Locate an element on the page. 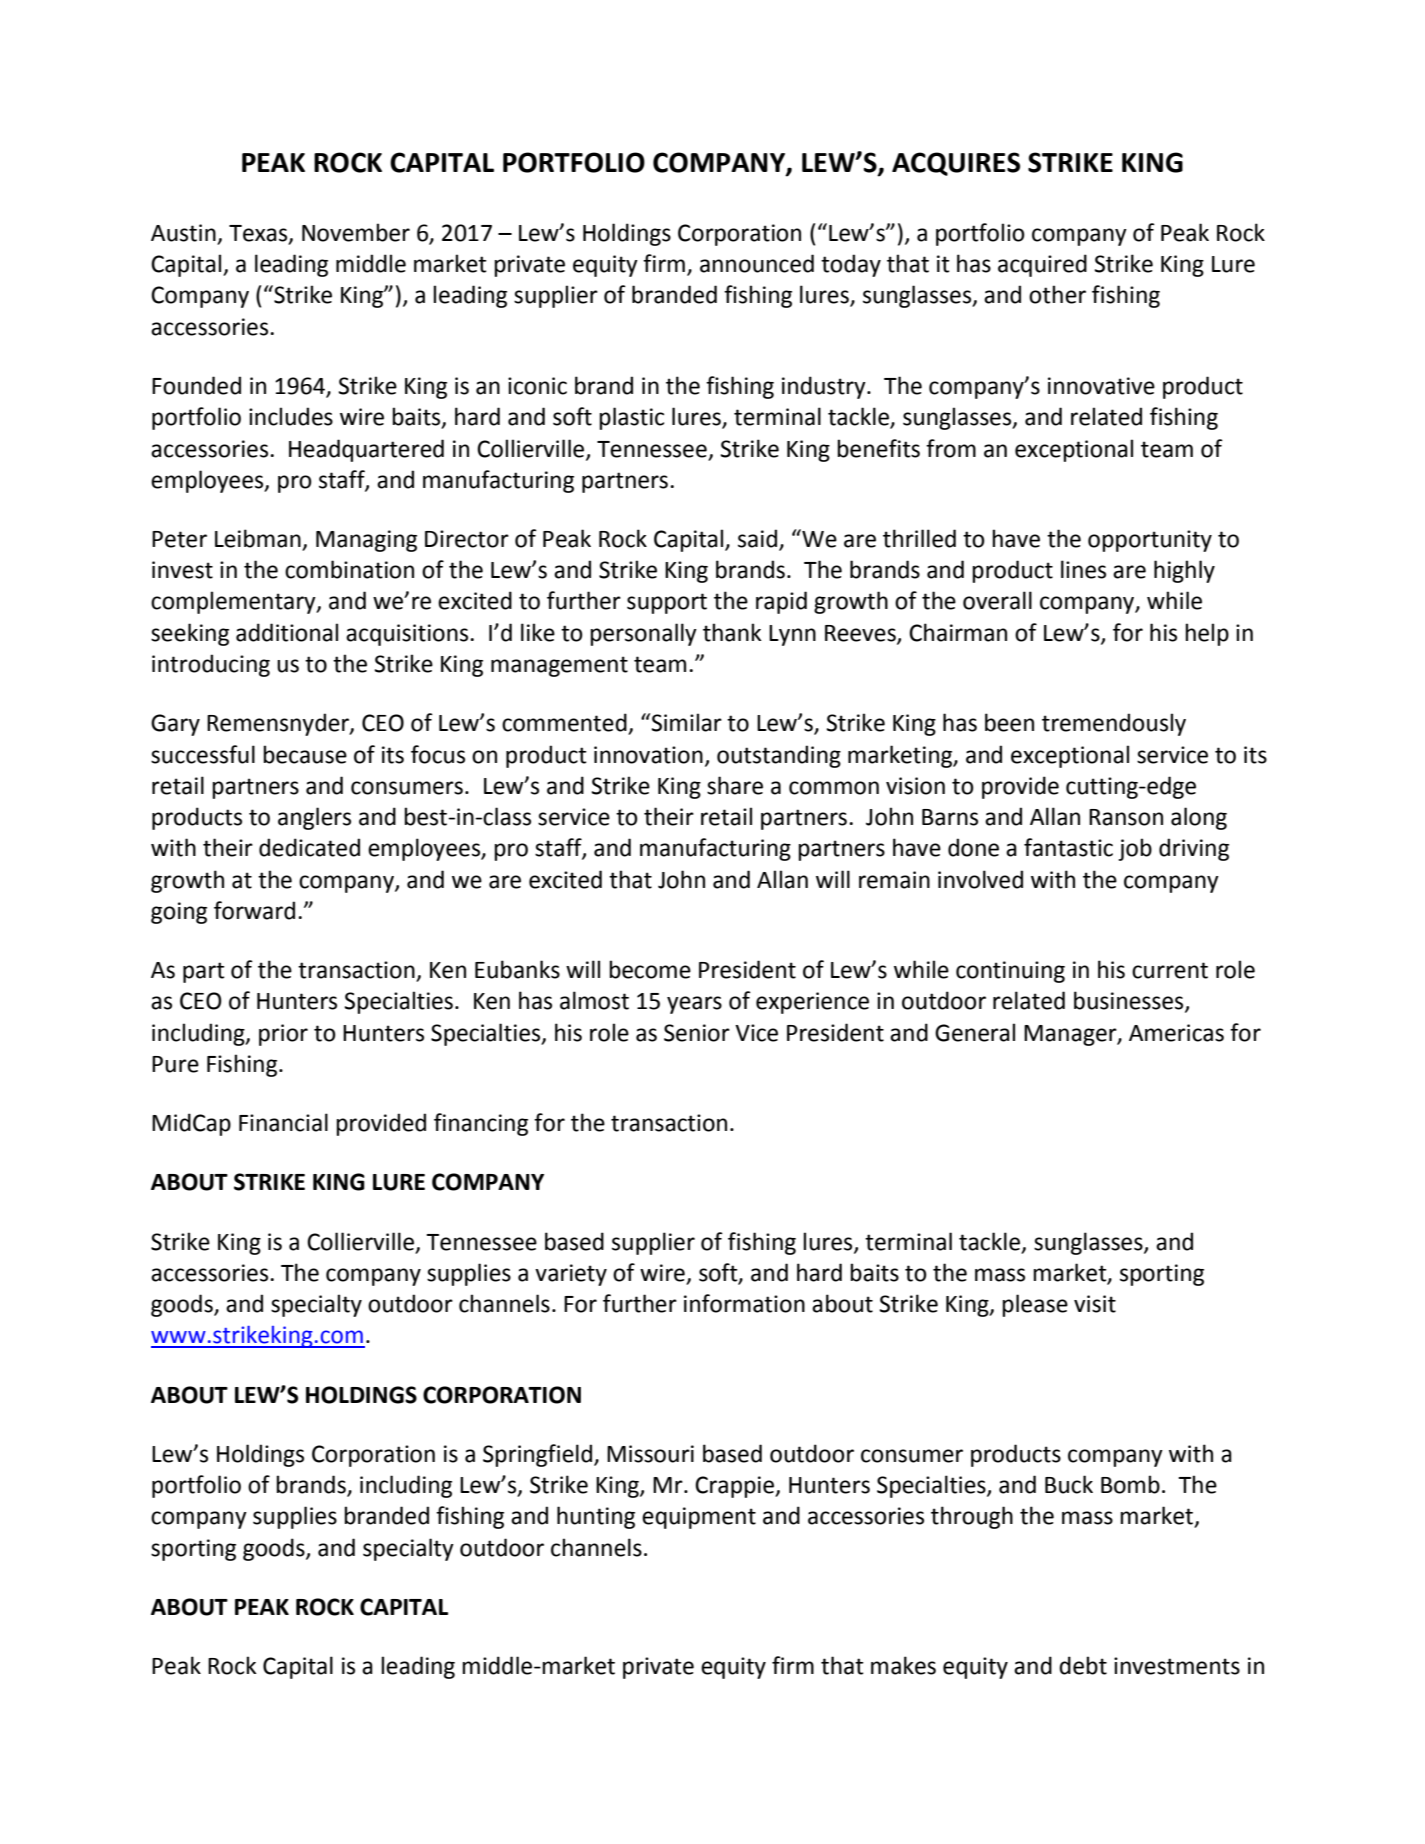 The width and height of the document is (1425, 1844). forward is located at coordinates (254, 910).
